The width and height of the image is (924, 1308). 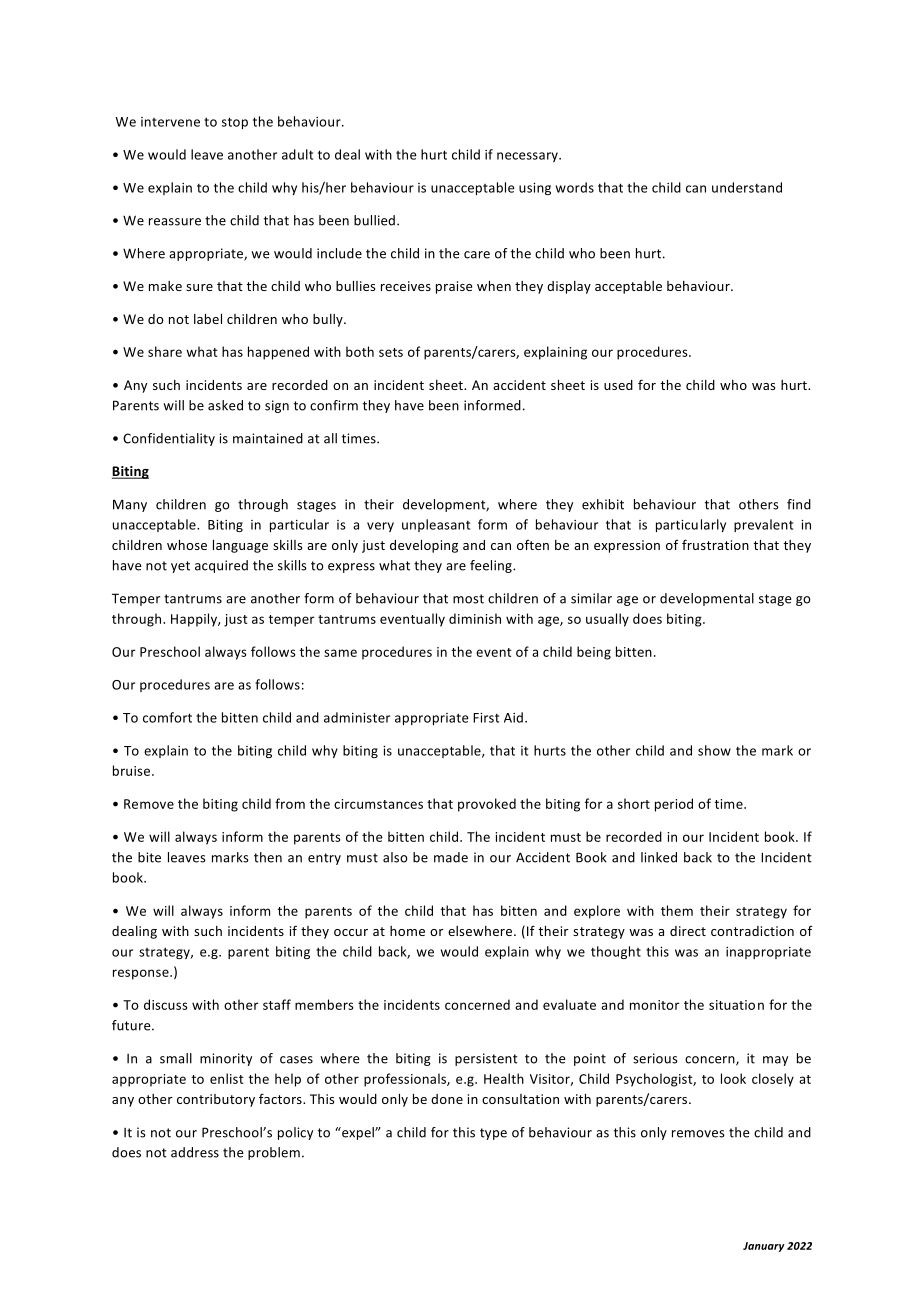 What do you see at coordinates (486, 718) in the image?
I see `First` at bounding box center [486, 718].
